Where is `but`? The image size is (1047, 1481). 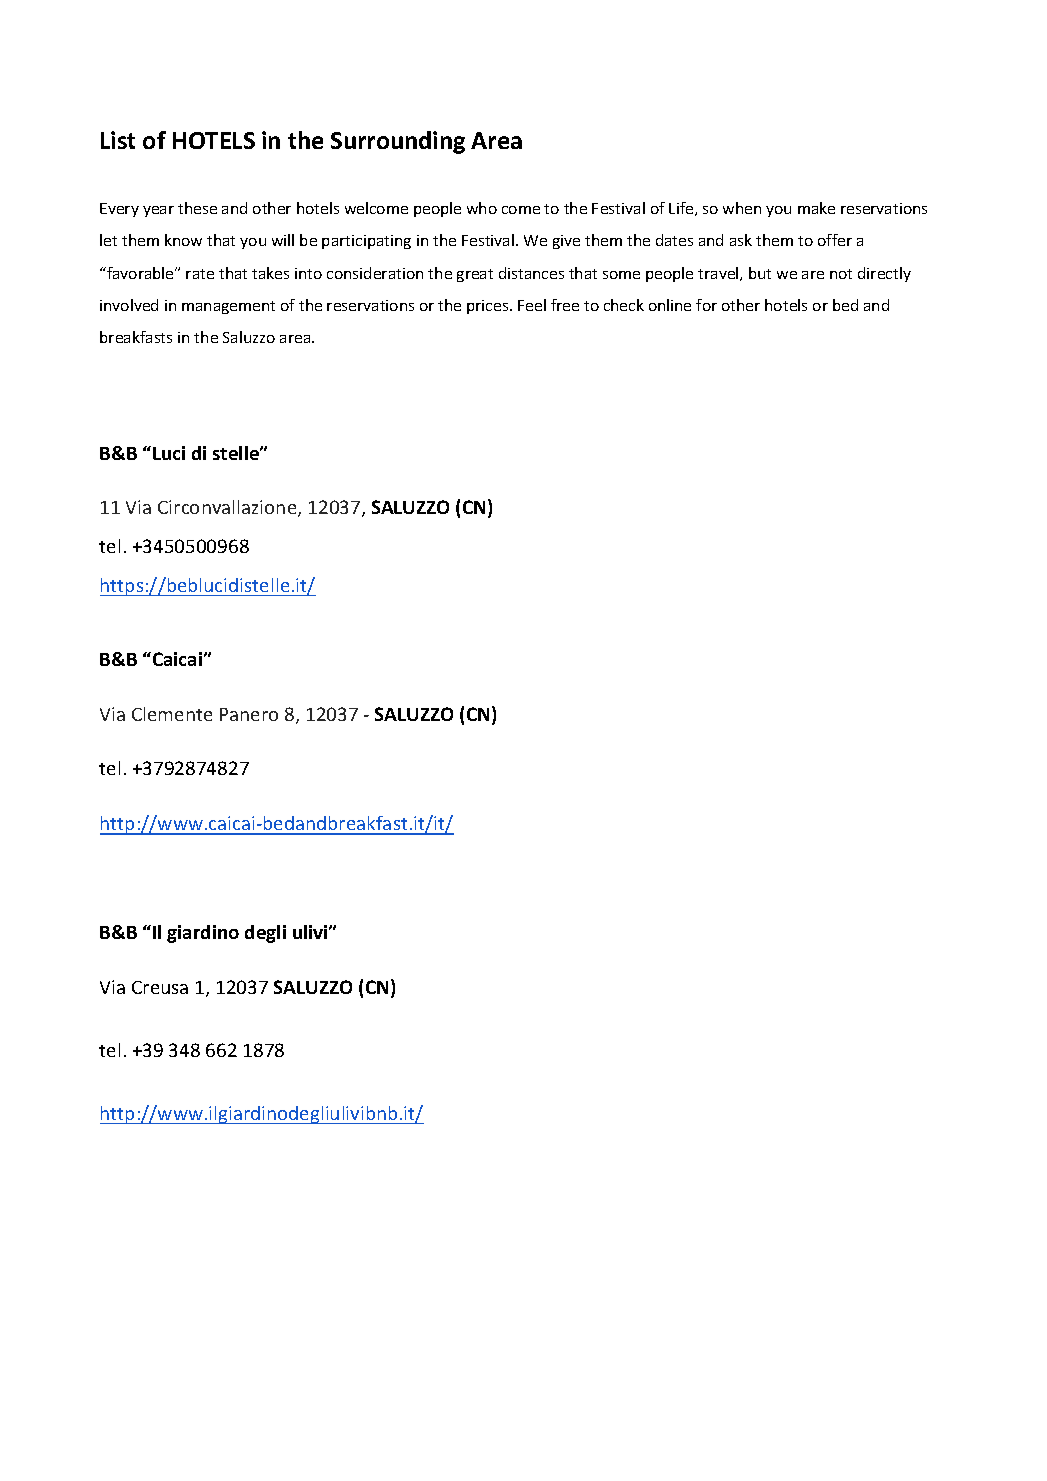 but is located at coordinates (760, 273).
